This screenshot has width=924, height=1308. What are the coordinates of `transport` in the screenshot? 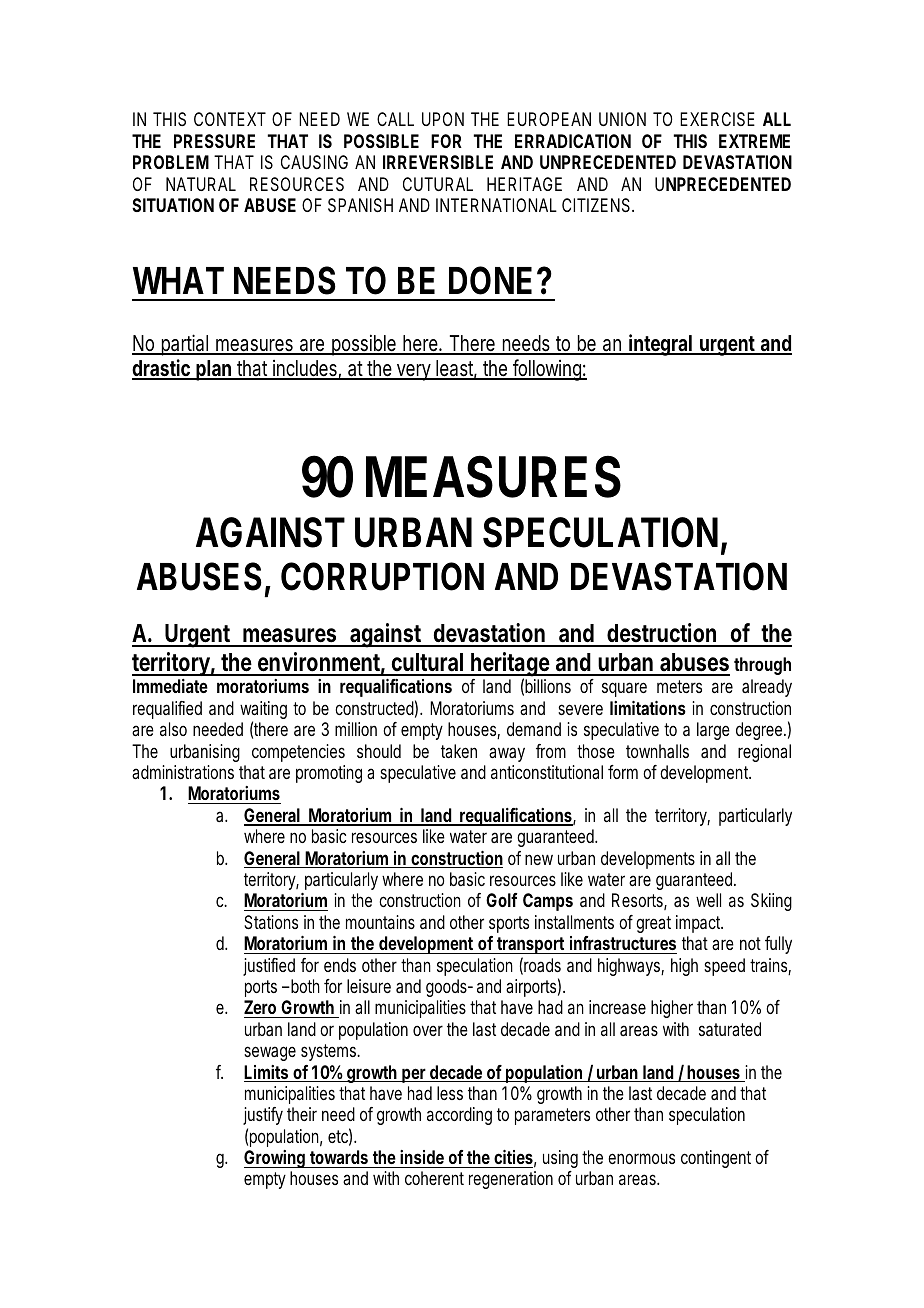 It's located at (532, 945).
